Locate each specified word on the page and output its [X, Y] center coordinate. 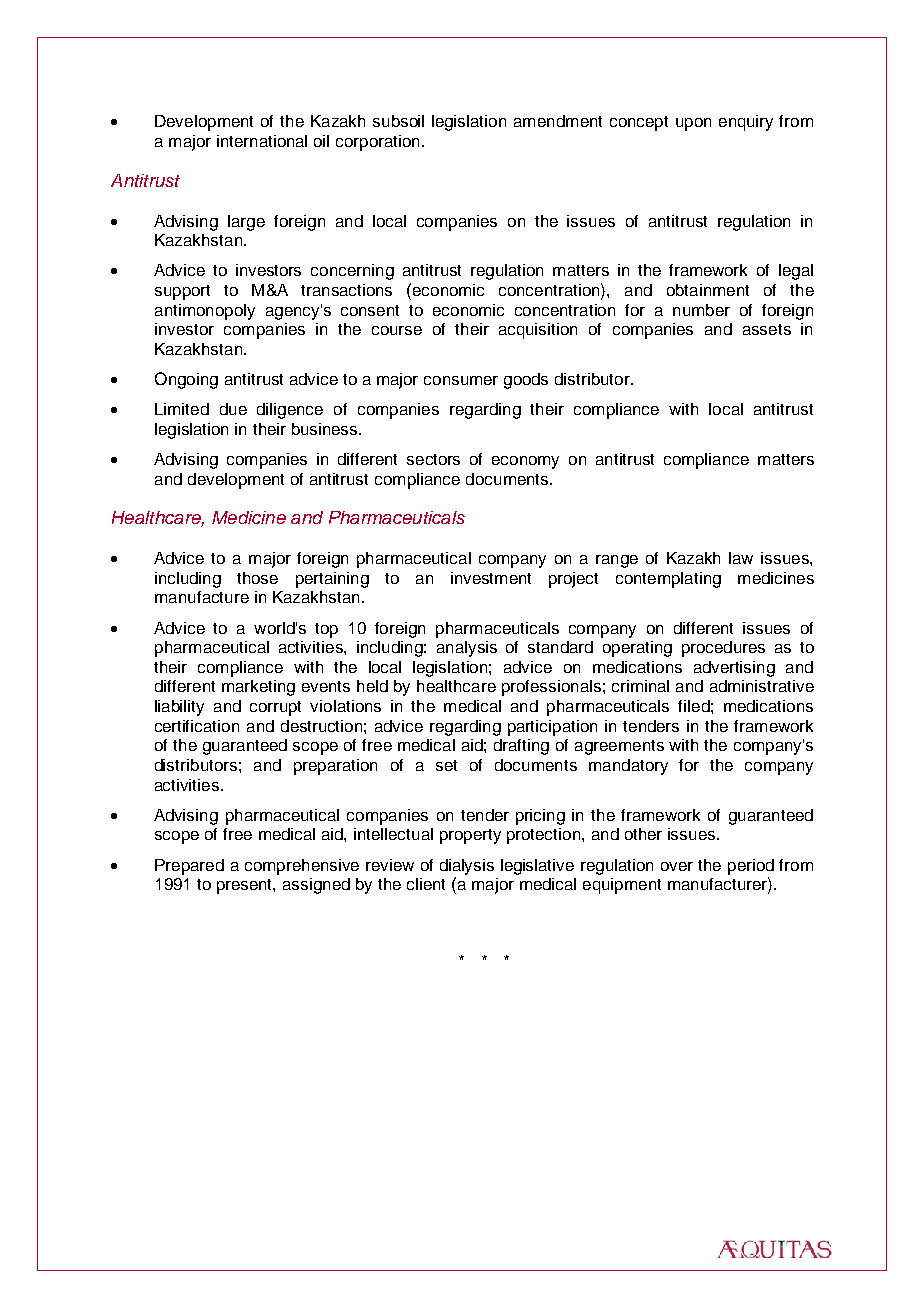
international [262, 141]
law [741, 558]
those [257, 578]
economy [525, 462]
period [751, 867]
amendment [558, 121]
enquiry [746, 123]
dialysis [467, 867]
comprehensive [302, 867]
